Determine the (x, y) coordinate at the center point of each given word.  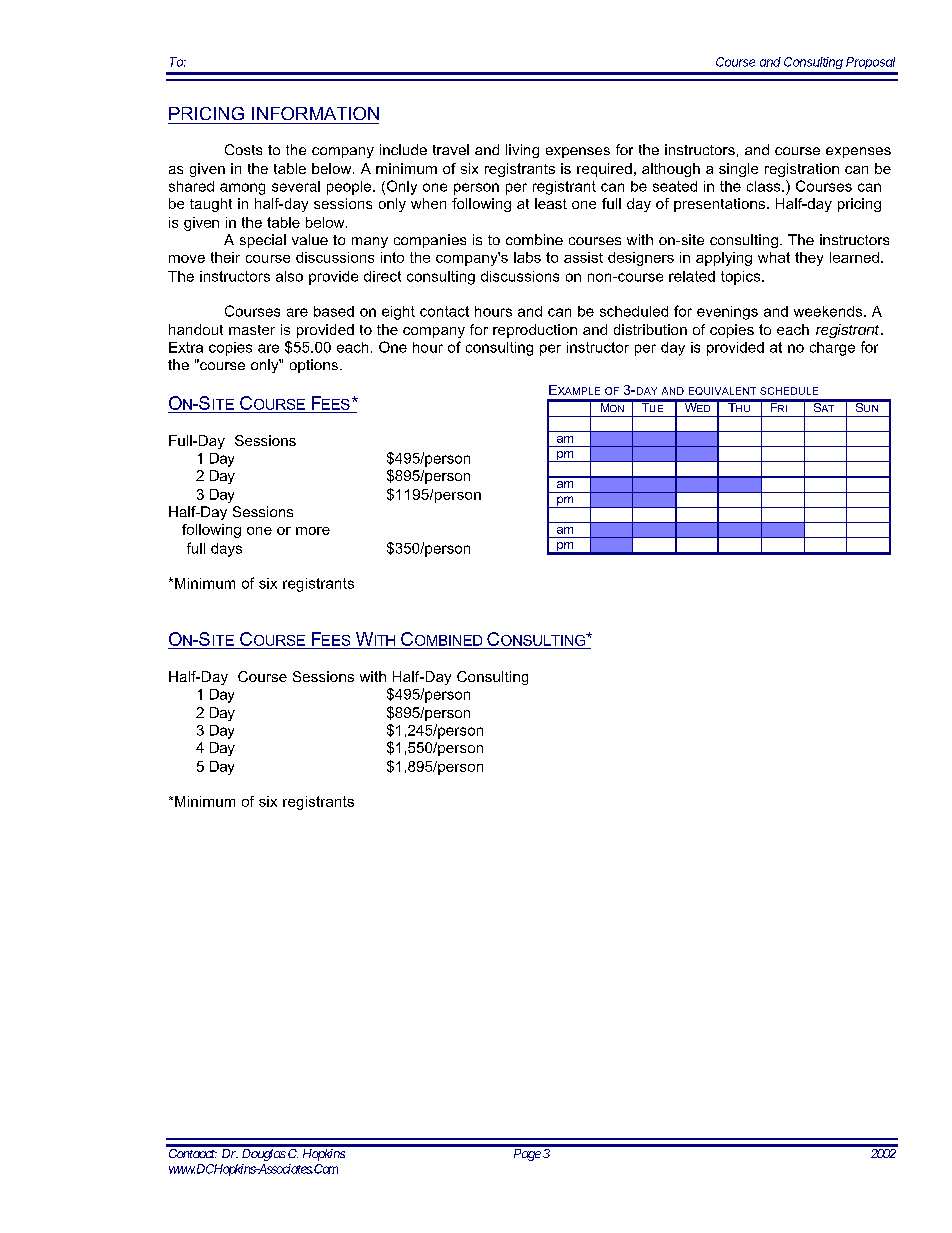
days (226, 550)
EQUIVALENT (722, 391)
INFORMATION (315, 113)
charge (832, 349)
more (313, 531)
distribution (650, 329)
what (774, 257)
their (225, 257)
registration (802, 170)
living (522, 151)
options (314, 366)
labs (527, 257)
